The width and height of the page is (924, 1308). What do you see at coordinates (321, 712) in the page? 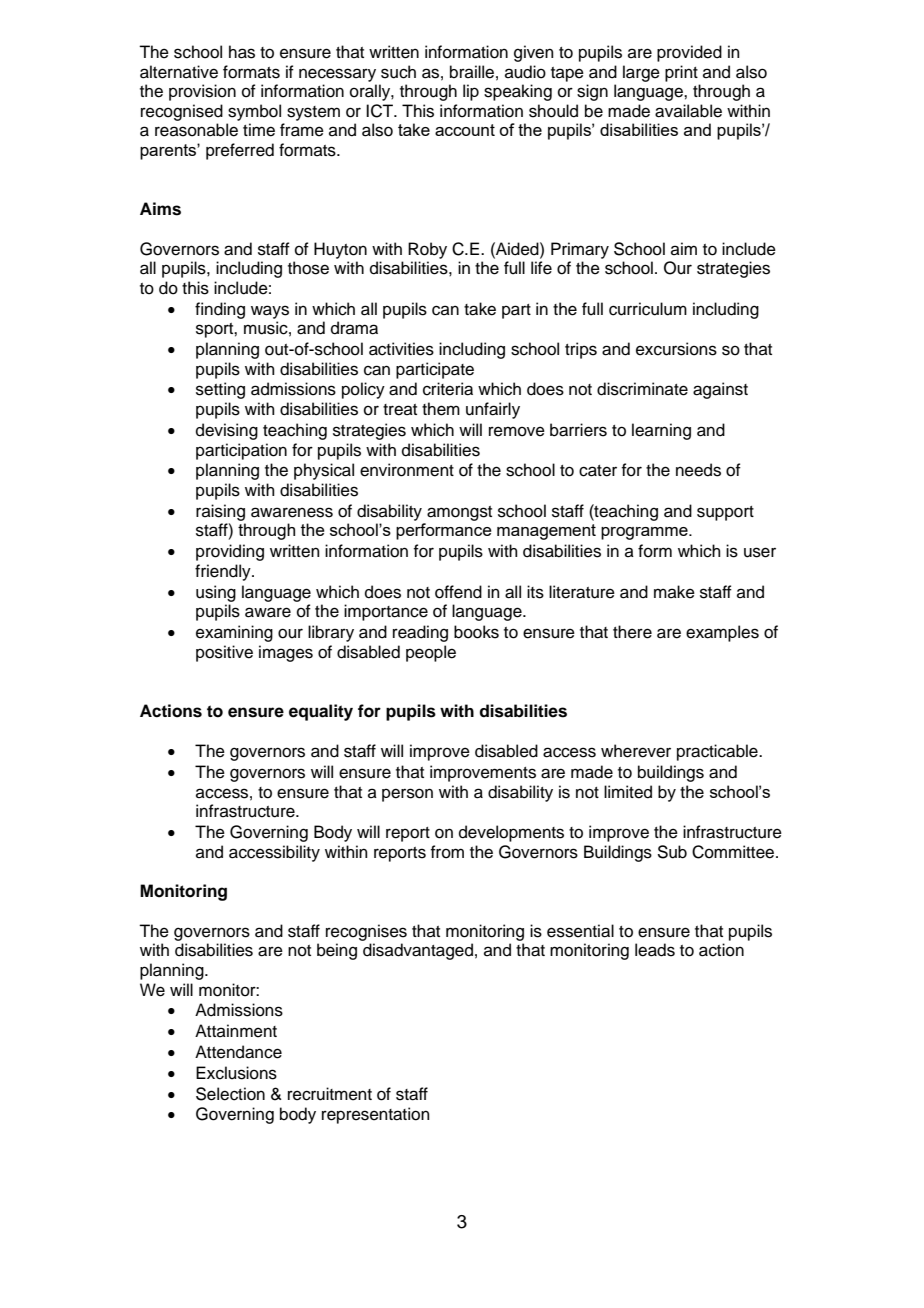
I see `equality` at bounding box center [321, 712].
